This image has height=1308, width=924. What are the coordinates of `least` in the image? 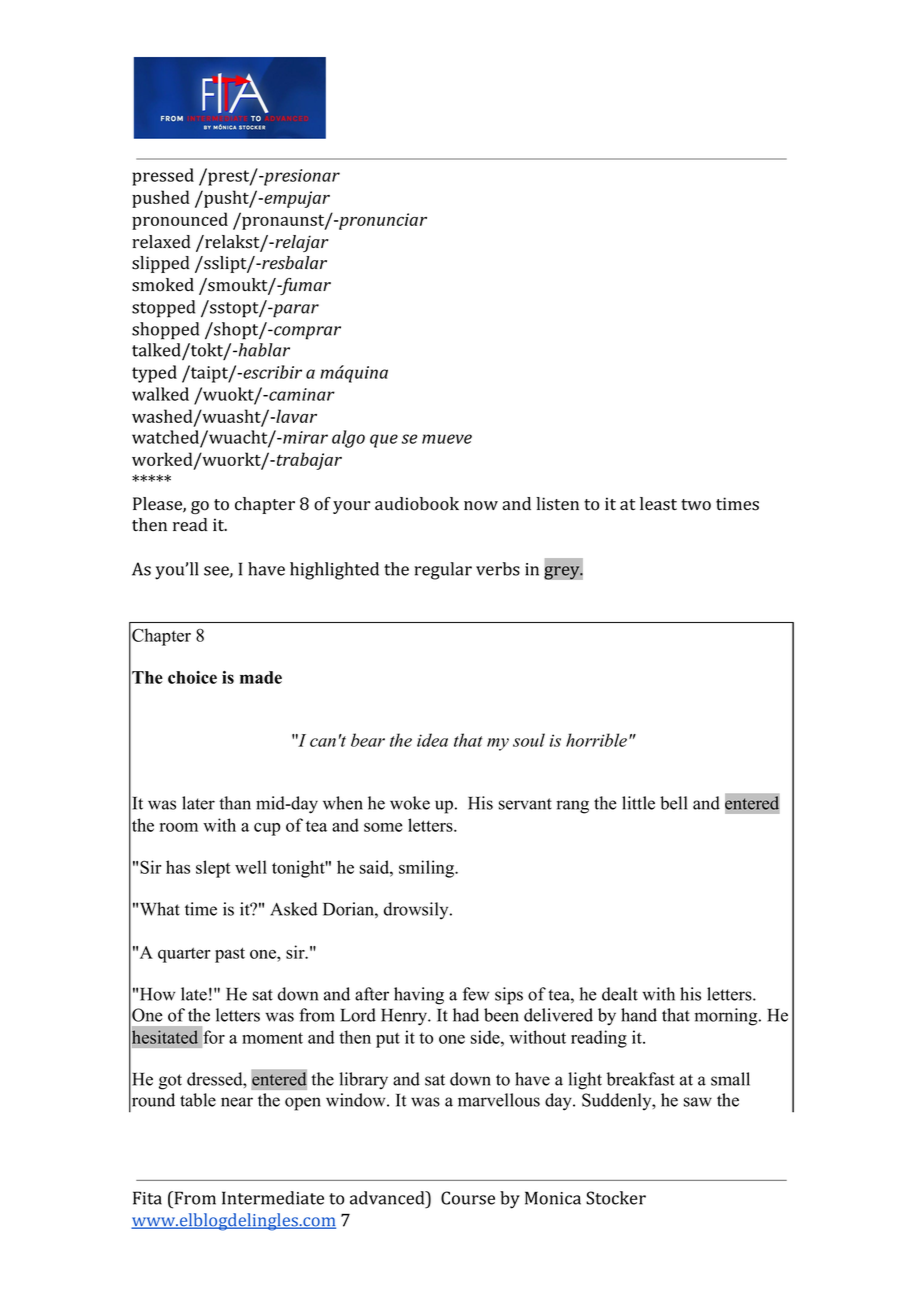 It's located at (658, 504).
